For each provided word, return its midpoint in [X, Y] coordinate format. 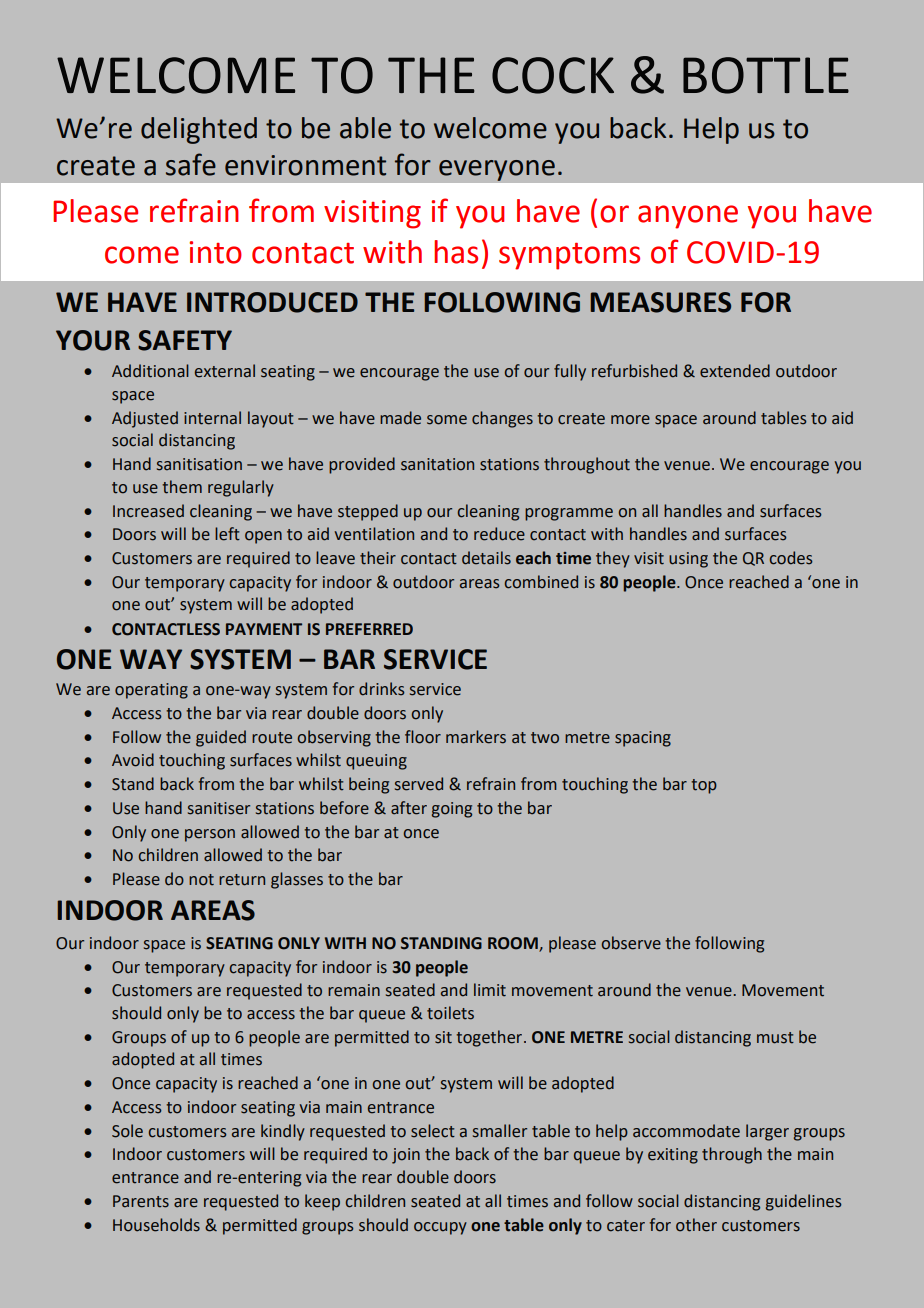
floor [423, 737]
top [704, 786]
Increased [148, 511]
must [775, 1038]
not [201, 880]
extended [735, 371]
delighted [199, 130]
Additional [150, 371]
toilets [450, 1013]
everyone [497, 170]
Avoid [133, 760]
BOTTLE [766, 75]
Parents [141, 1201]
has [456, 252]
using [688, 560]
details [486, 558]
